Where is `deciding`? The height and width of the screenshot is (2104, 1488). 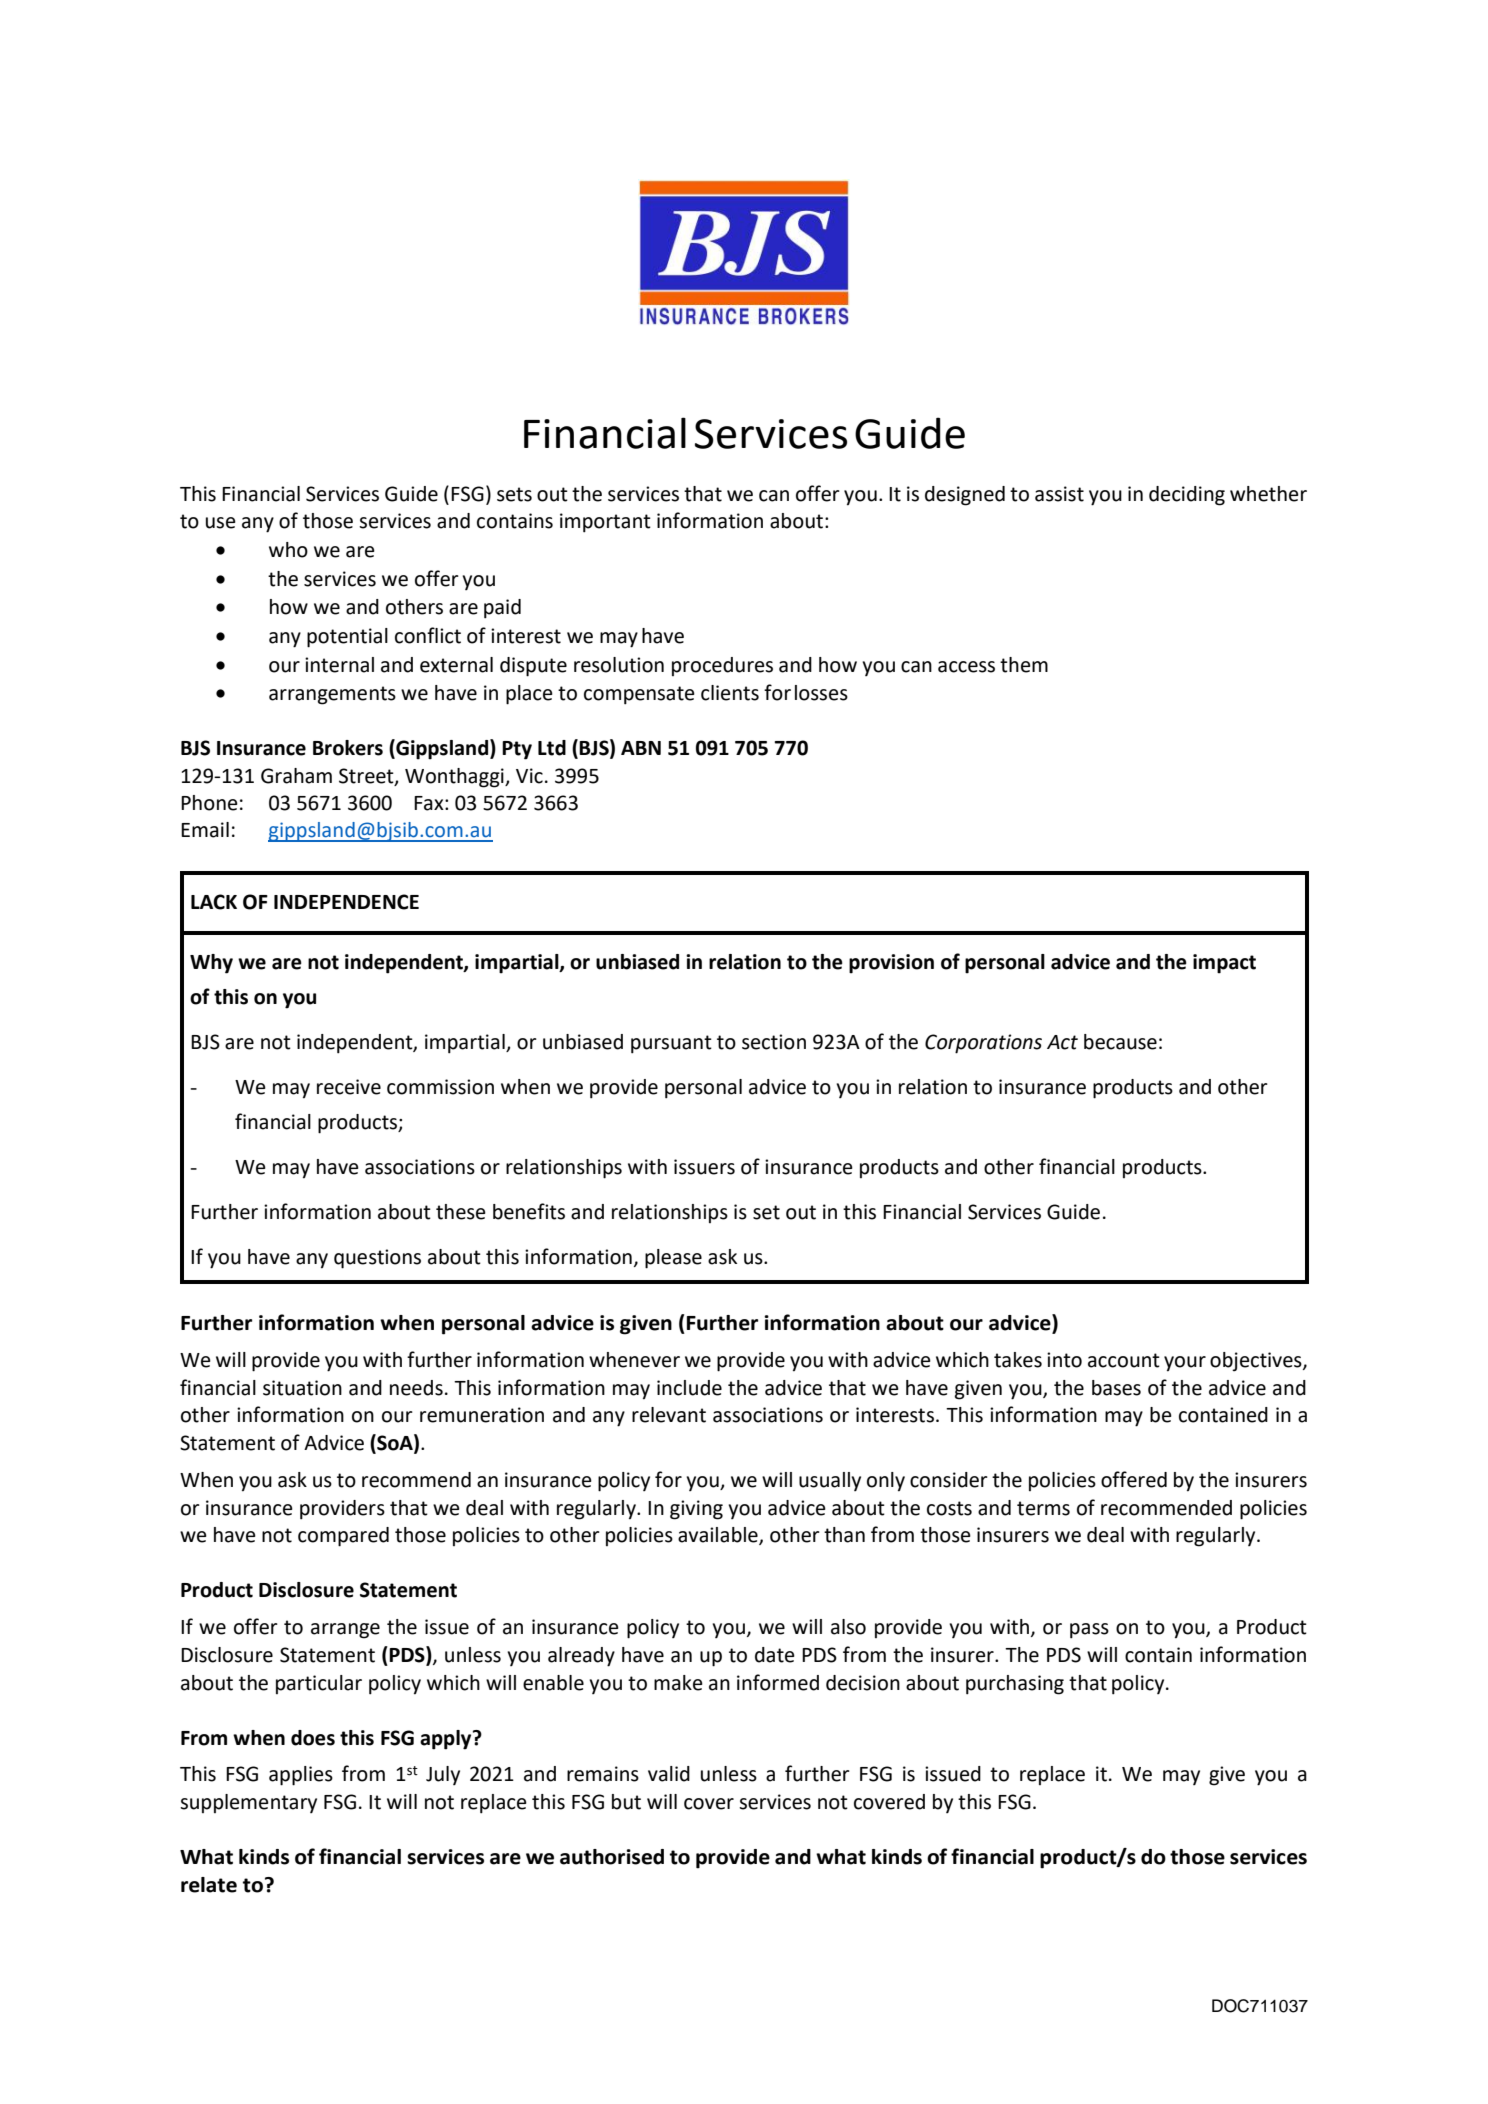 deciding is located at coordinates (1187, 496).
